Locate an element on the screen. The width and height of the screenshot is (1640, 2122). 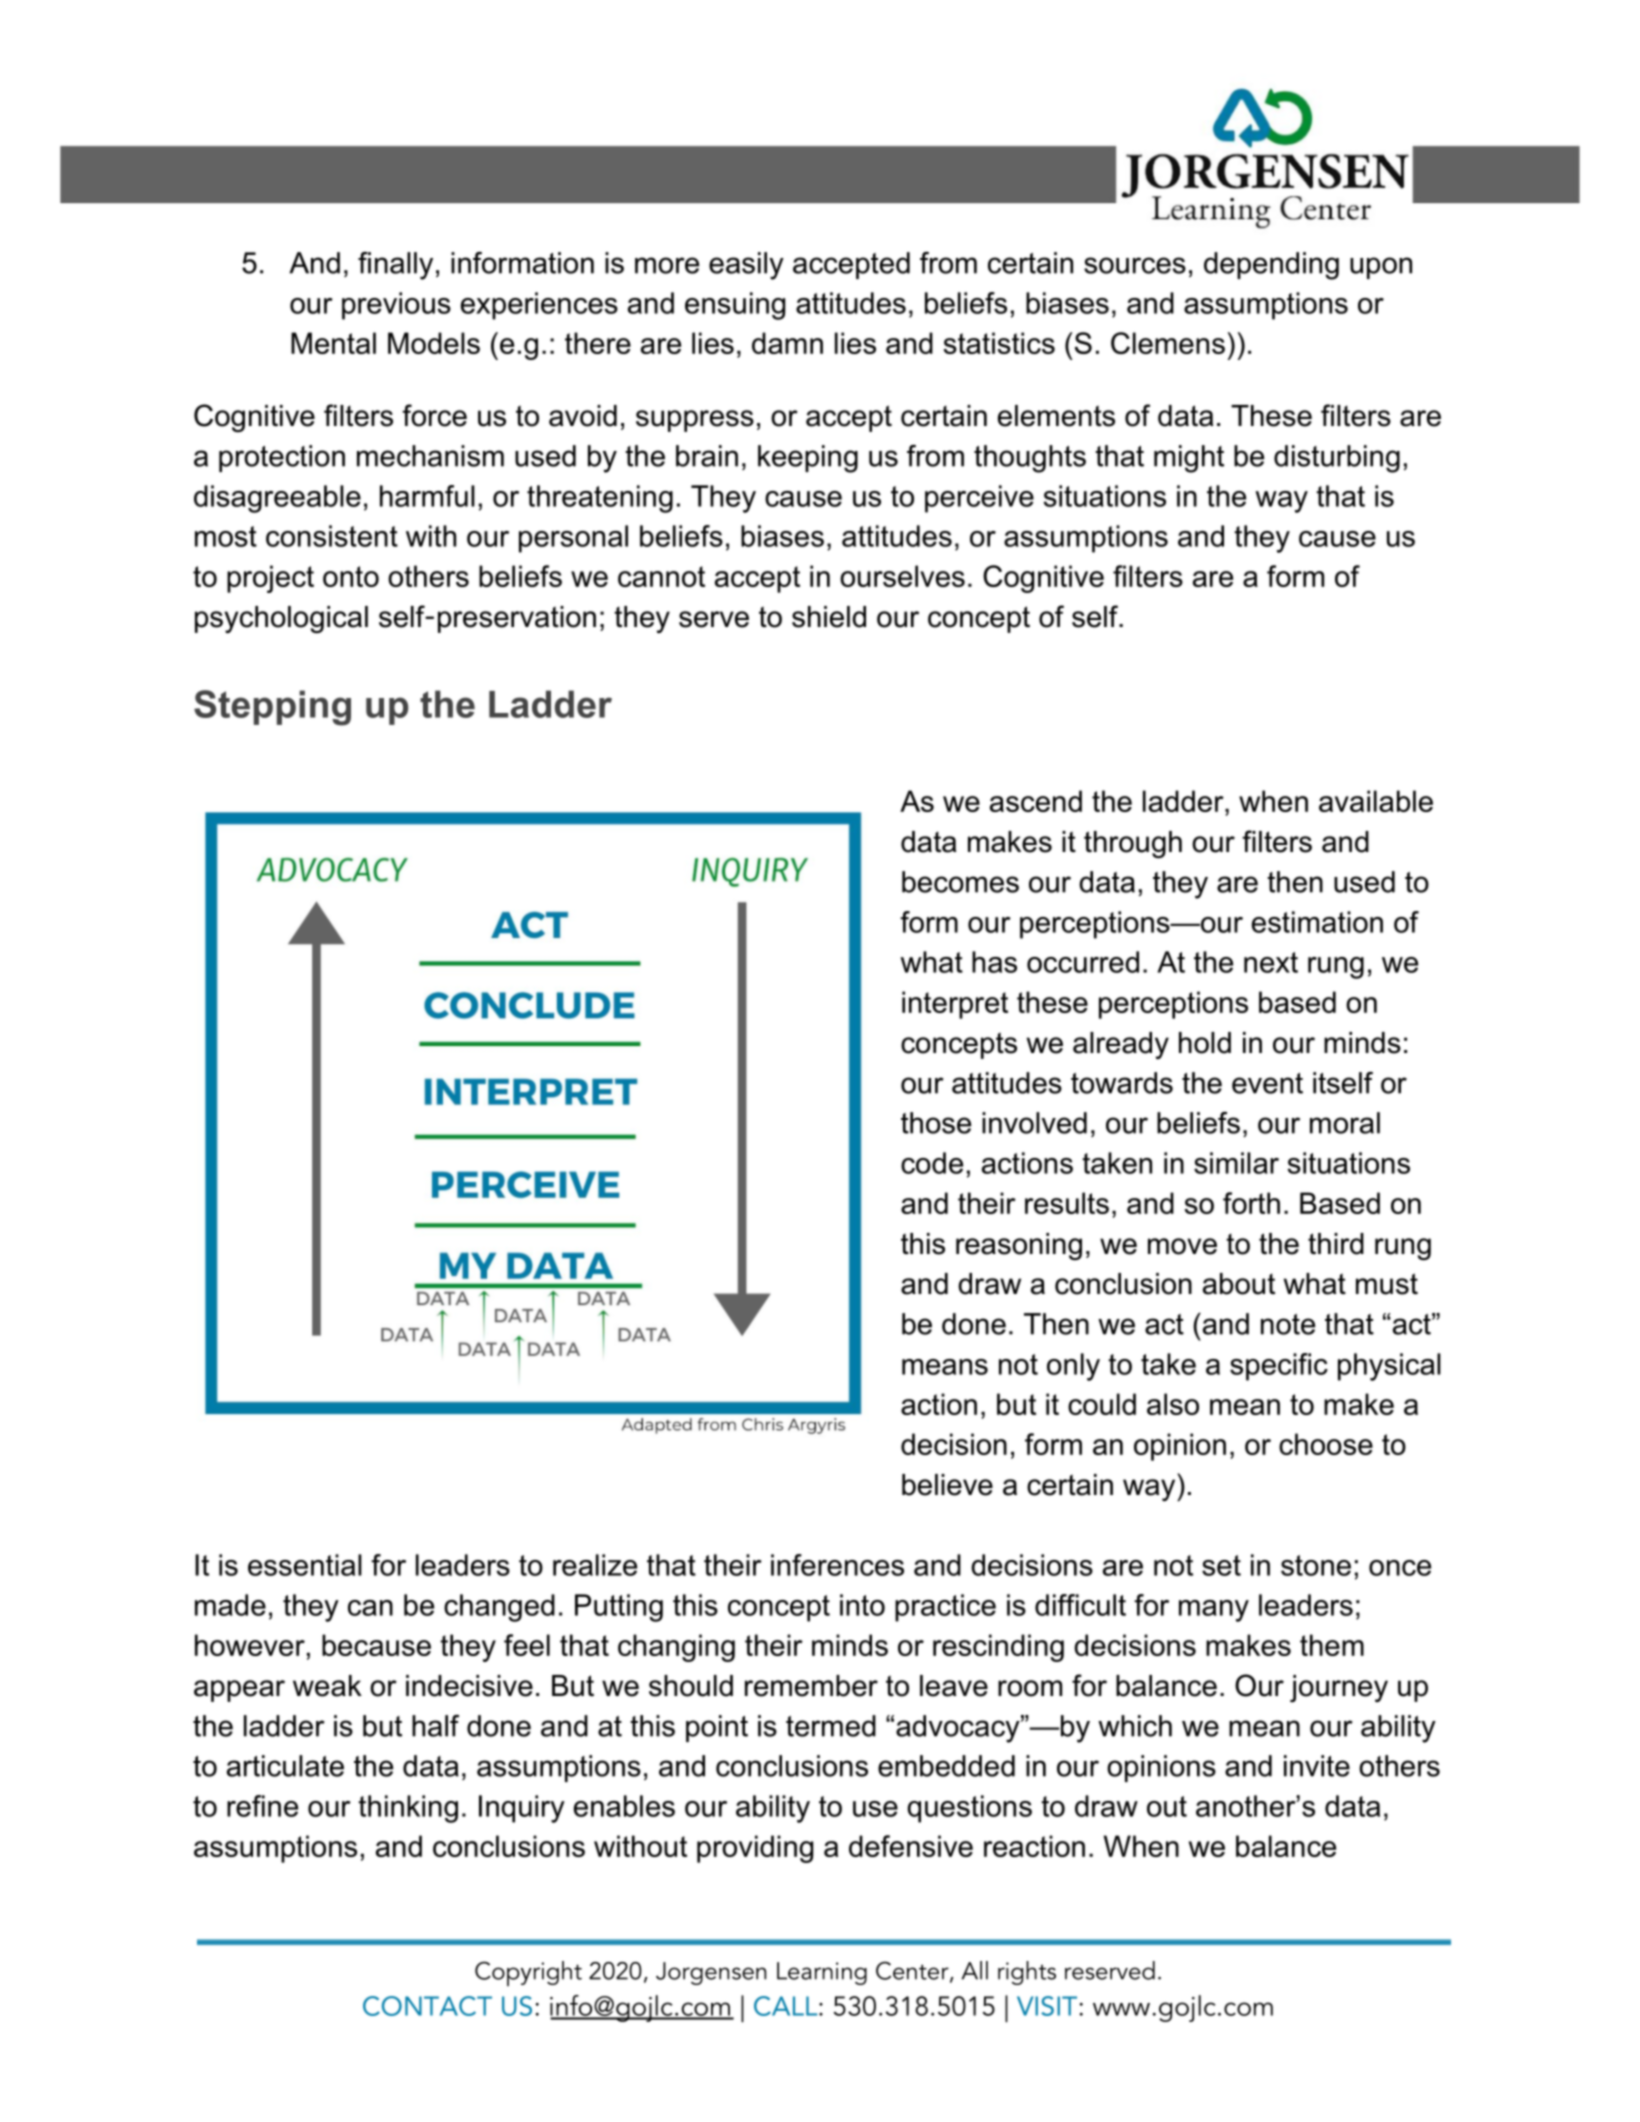
previous is located at coordinates (396, 306).
